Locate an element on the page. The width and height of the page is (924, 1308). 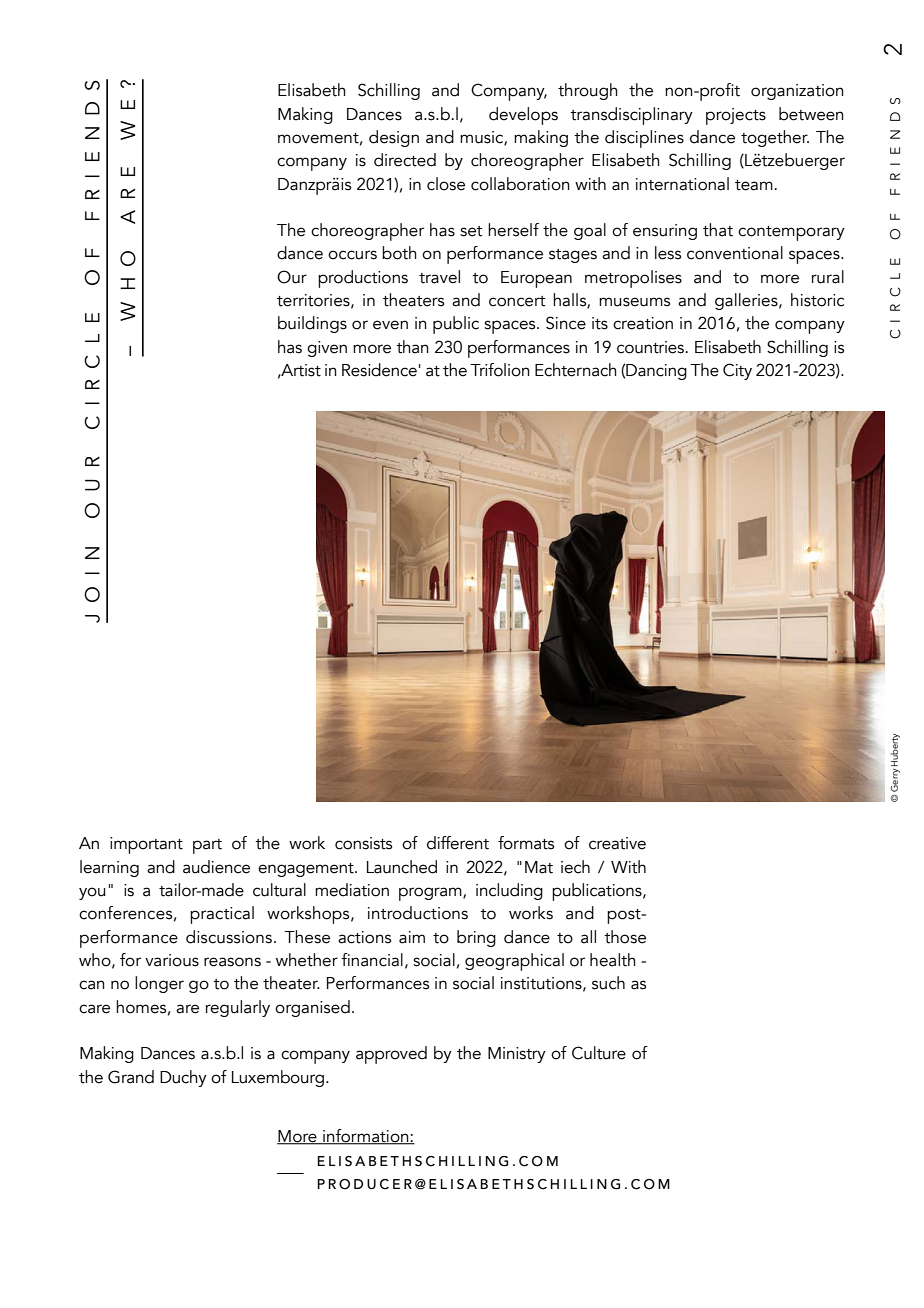
different is located at coordinates (458, 843).
